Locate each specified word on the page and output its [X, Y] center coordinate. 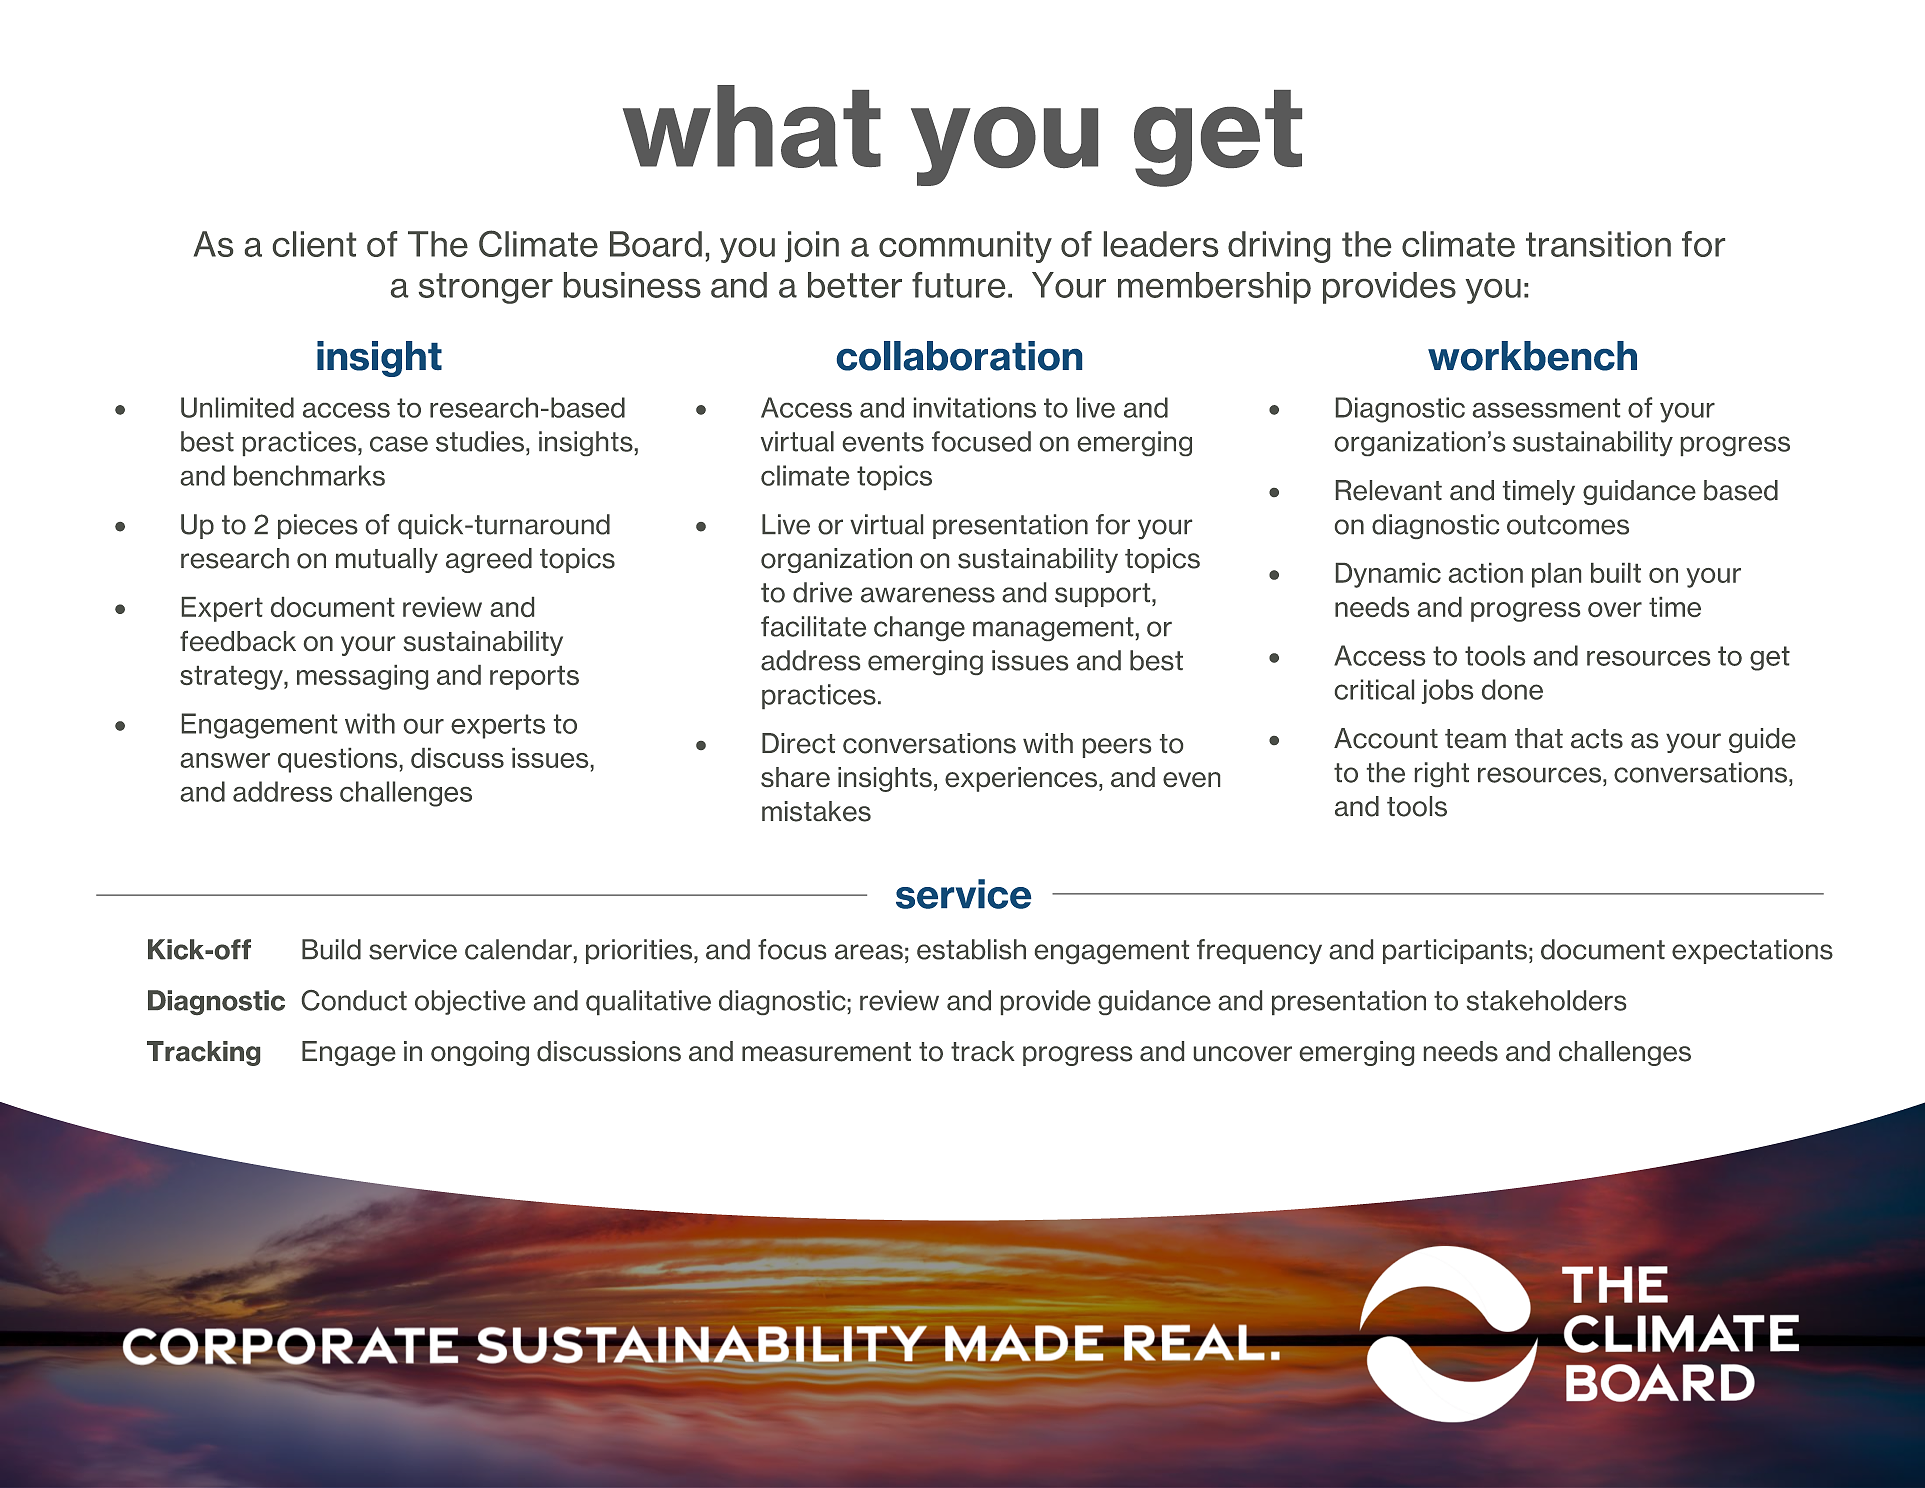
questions [337, 760]
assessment [1546, 408]
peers [1117, 748]
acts [1597, 739]
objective [470, 1002]
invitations [975, 407]
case [399, 444]
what [752, 126]
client [314, 244]
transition [1598, 244]
